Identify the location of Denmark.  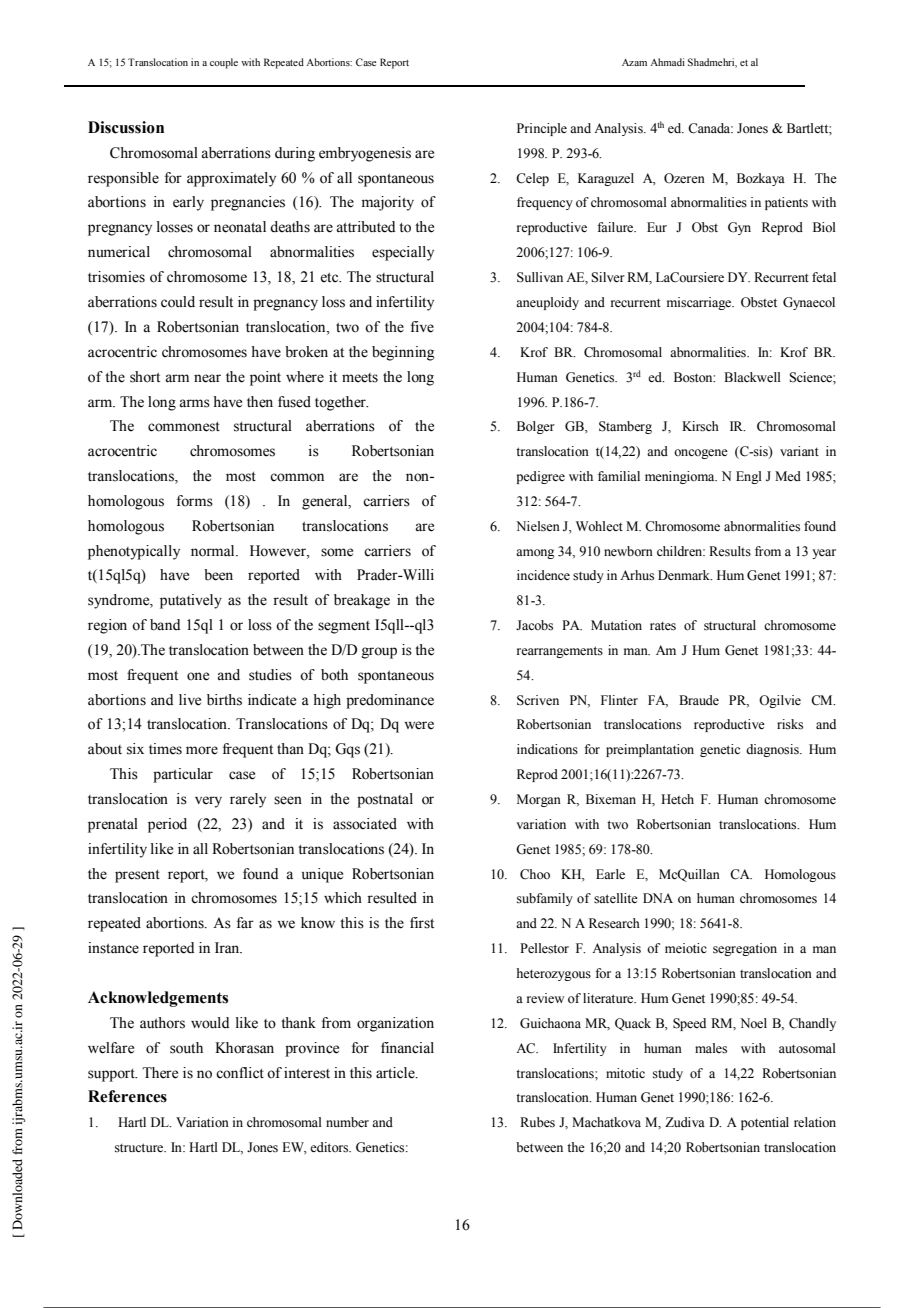
(685, 575).
